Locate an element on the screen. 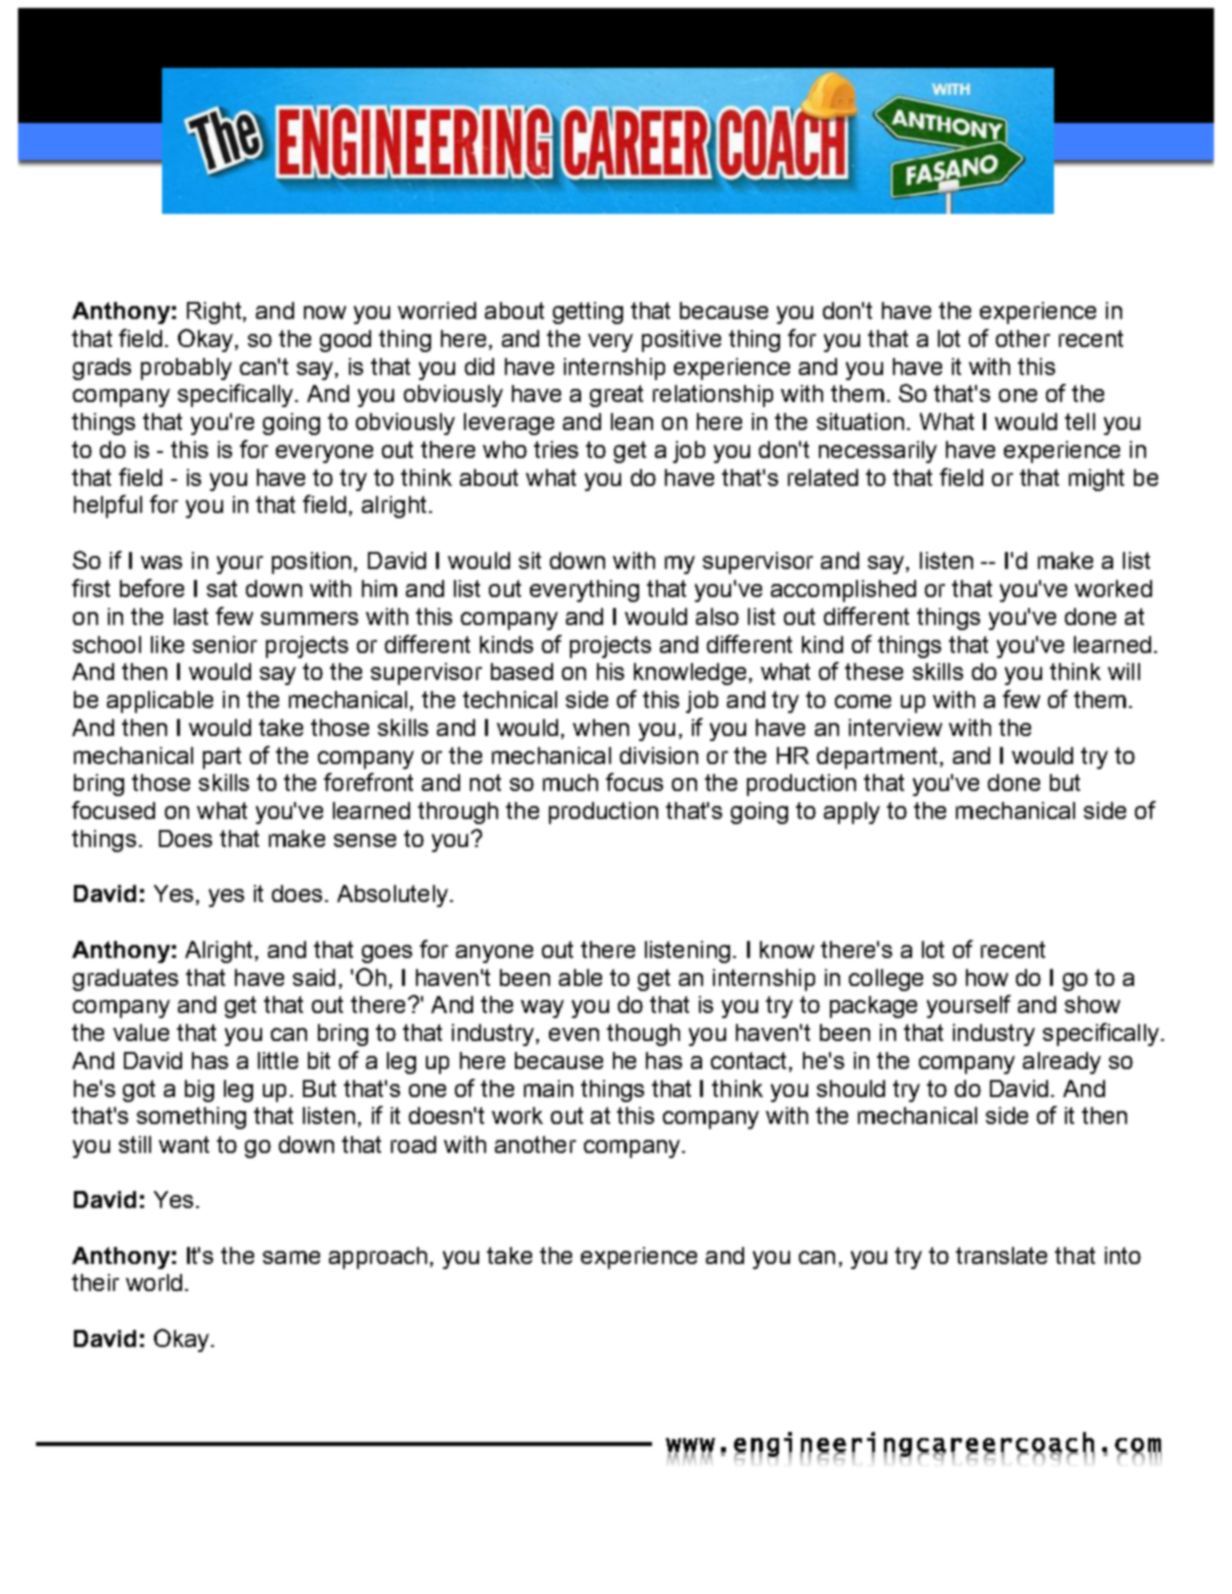  probably is located at coordinates (186, 369).
